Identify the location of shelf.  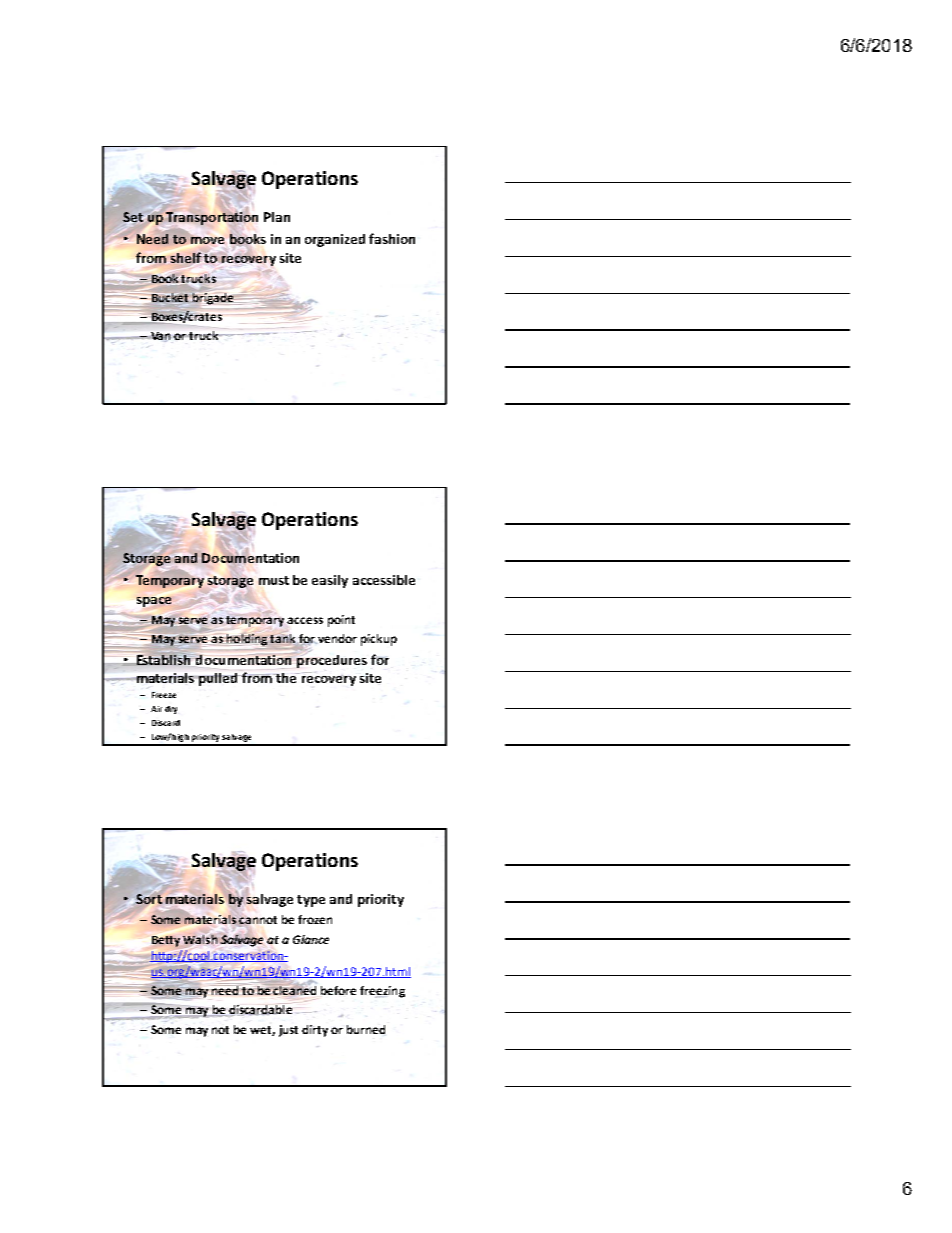
(186, 257).
